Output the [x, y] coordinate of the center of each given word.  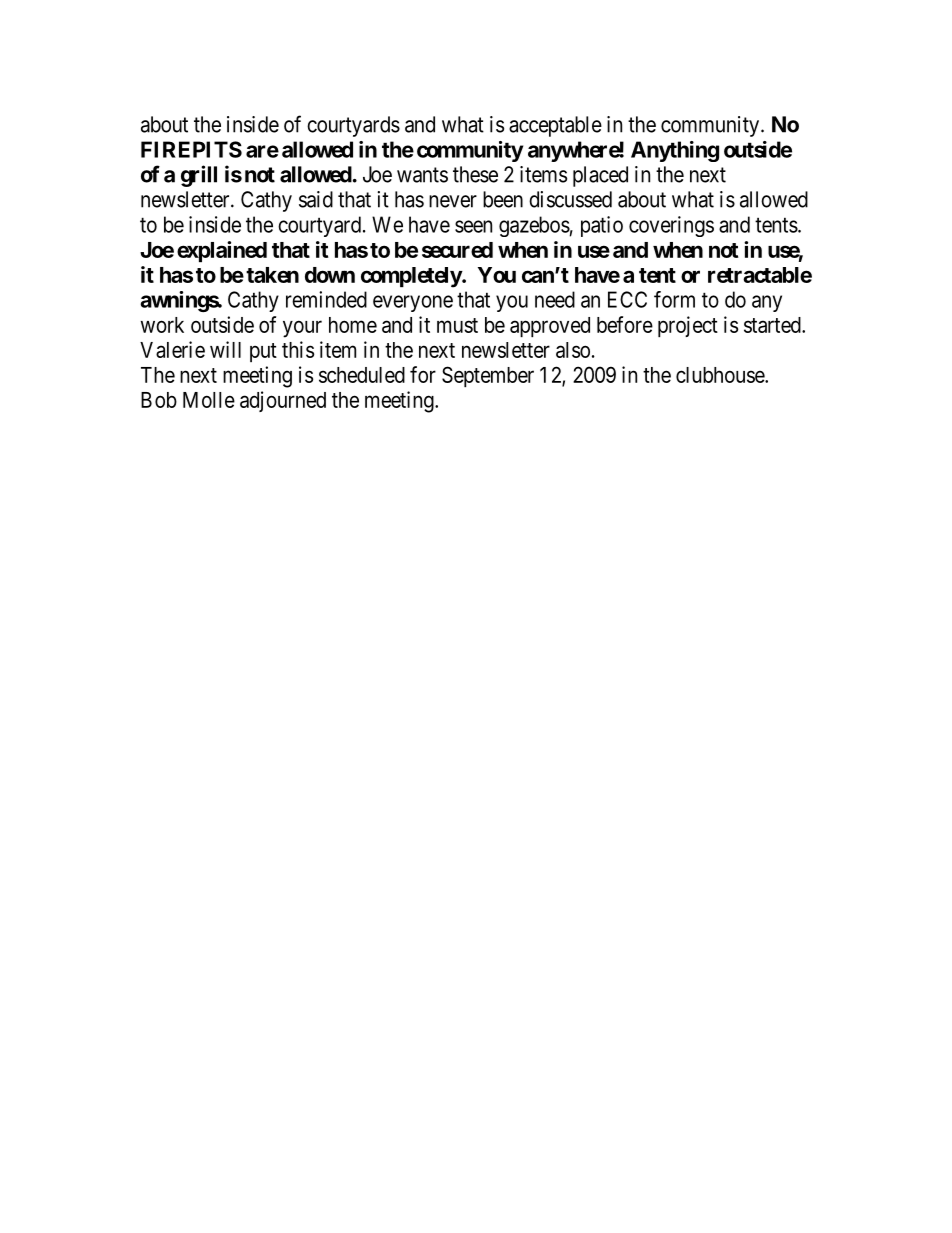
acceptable [555, 126]
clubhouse [721, 375]
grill [199, 176]
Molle [209, 400]
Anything [675, 151]
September [488, 376]
